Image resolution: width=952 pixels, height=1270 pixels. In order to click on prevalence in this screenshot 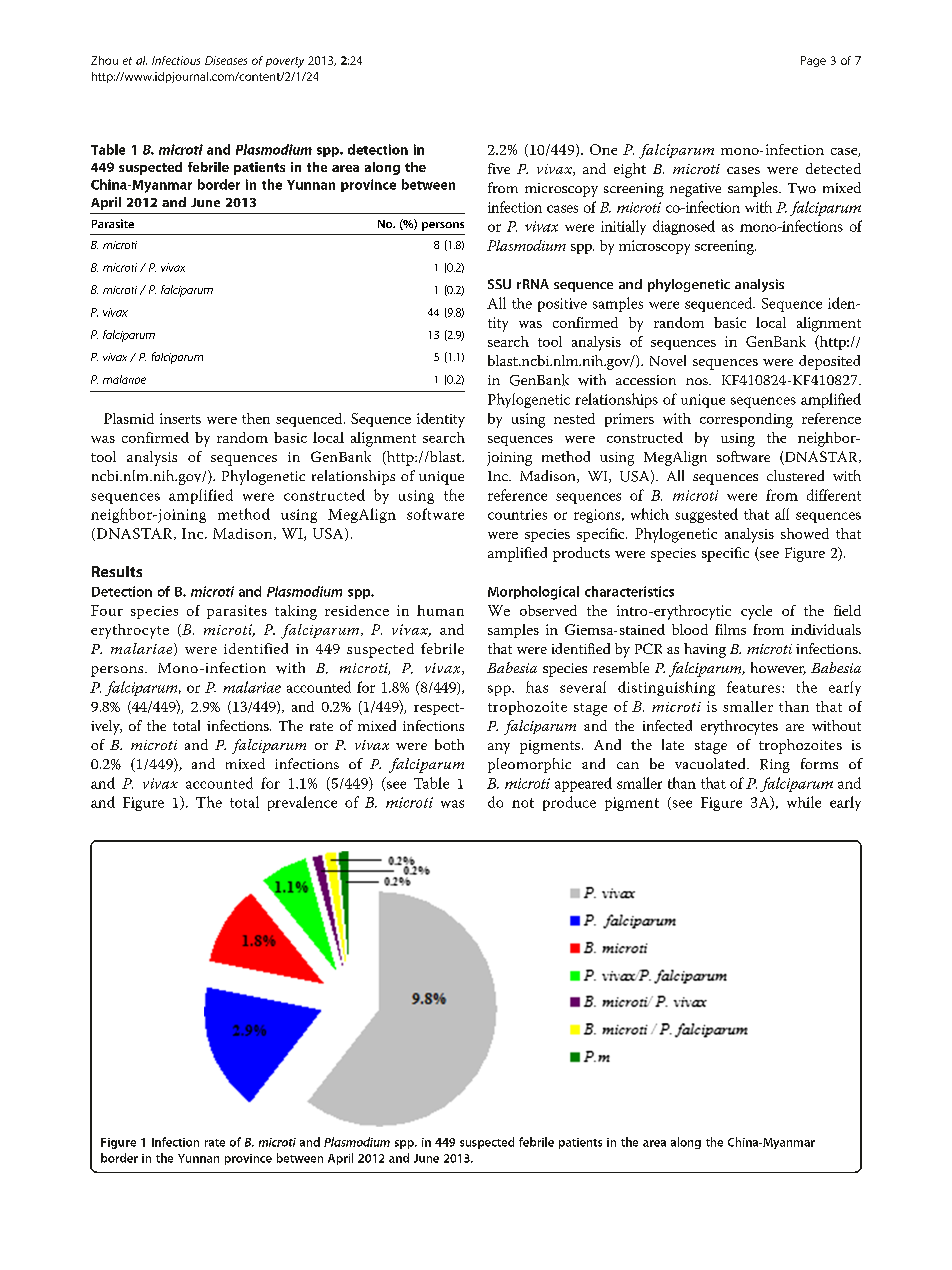, I will do `click(302, 803)`.
